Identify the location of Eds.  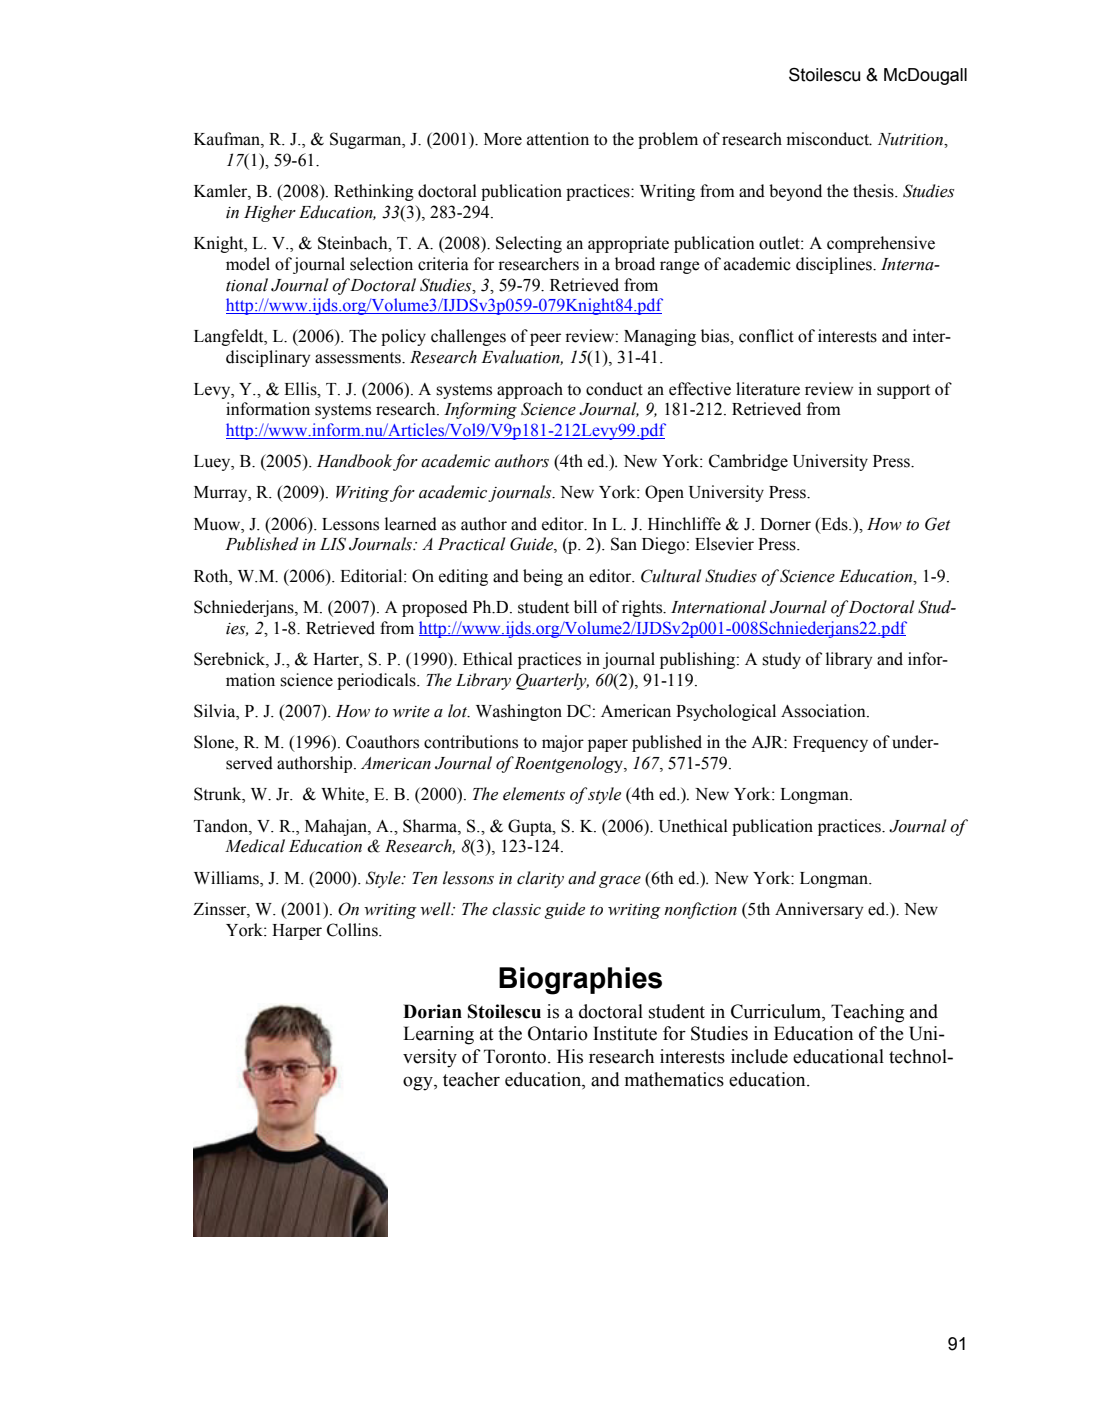
(834, 524).
